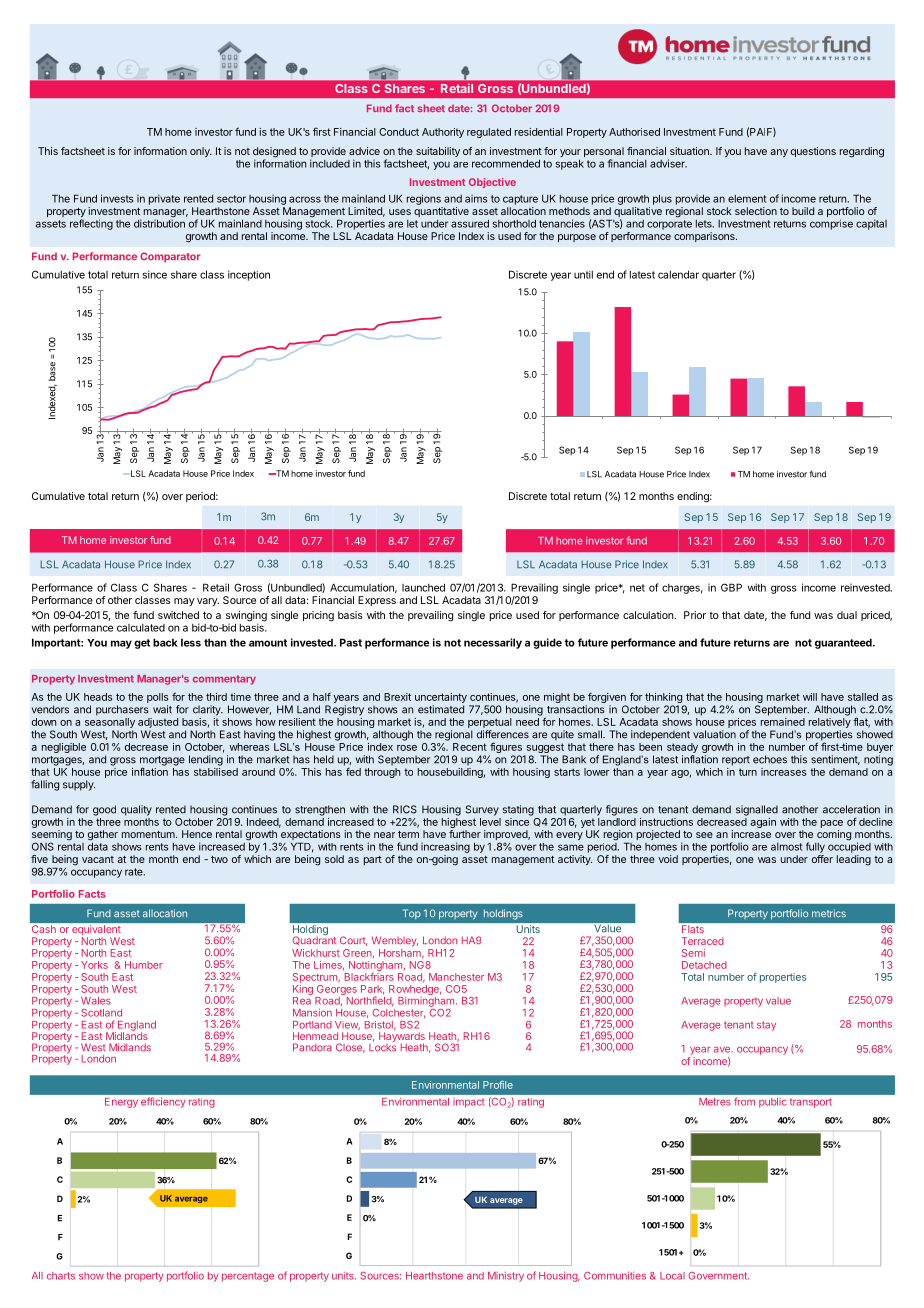 The image size is (924, 1308). What do you see at coordinates (779, 153) in the screenshot?
I see `any` at bounding box center [779, 153].
